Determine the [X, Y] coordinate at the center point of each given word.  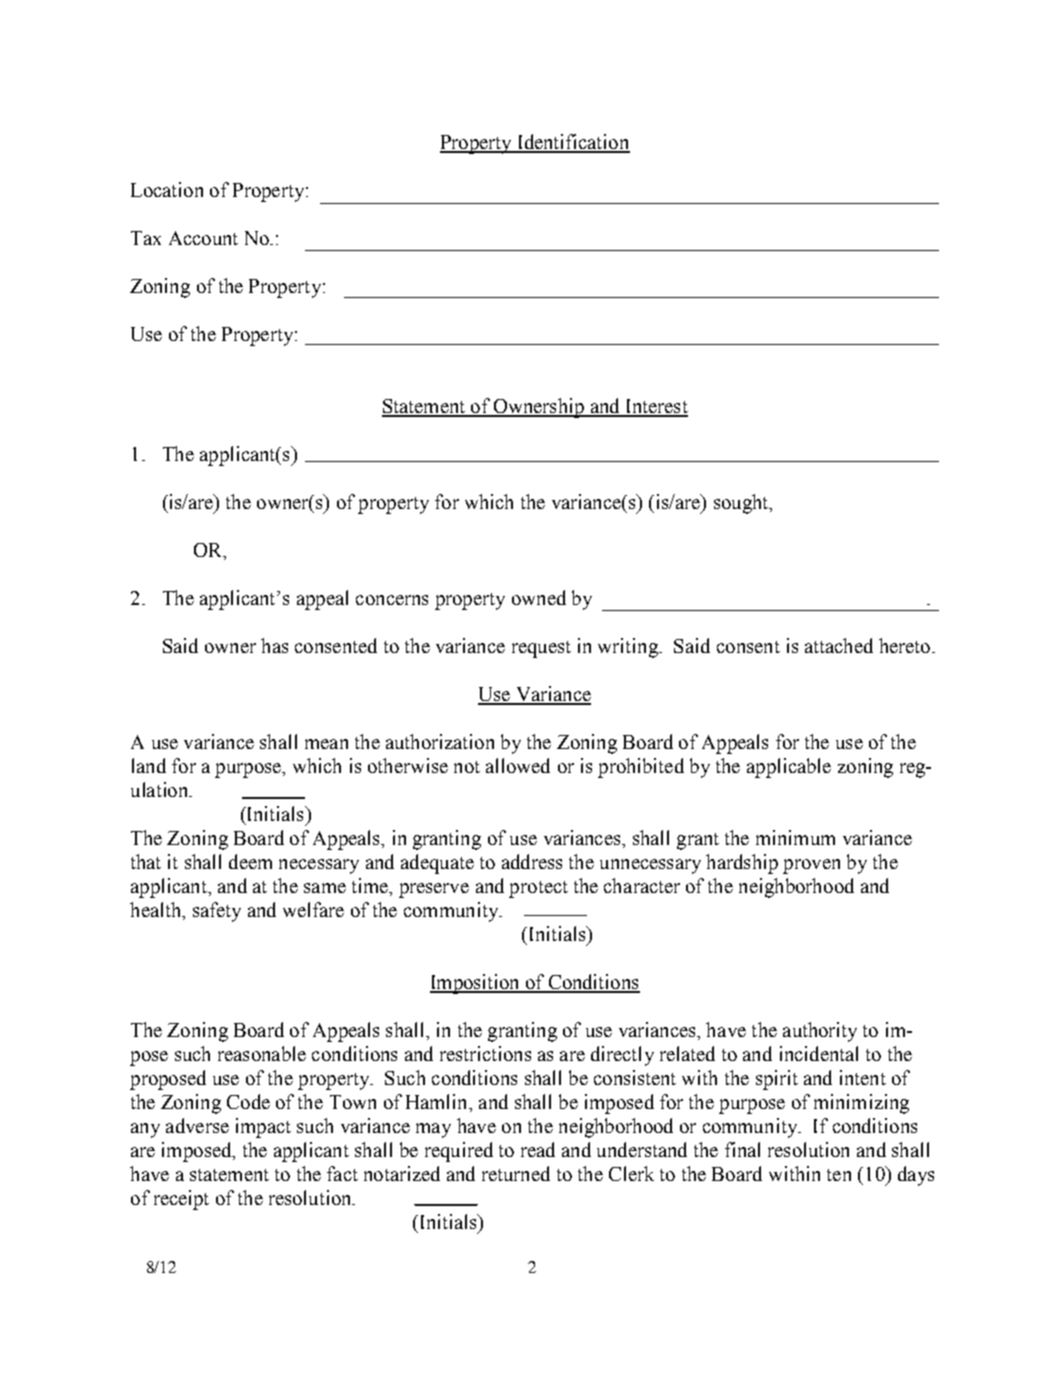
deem [250, 861]
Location [167, 189]
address [532, 861]
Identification [572, 143]
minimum [795, 837]
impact [263, 1128]
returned [516, 1173]
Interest [655, 407]
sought [742, 504]
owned [539, 597]
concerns [392, 600]
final [742, 1149]
